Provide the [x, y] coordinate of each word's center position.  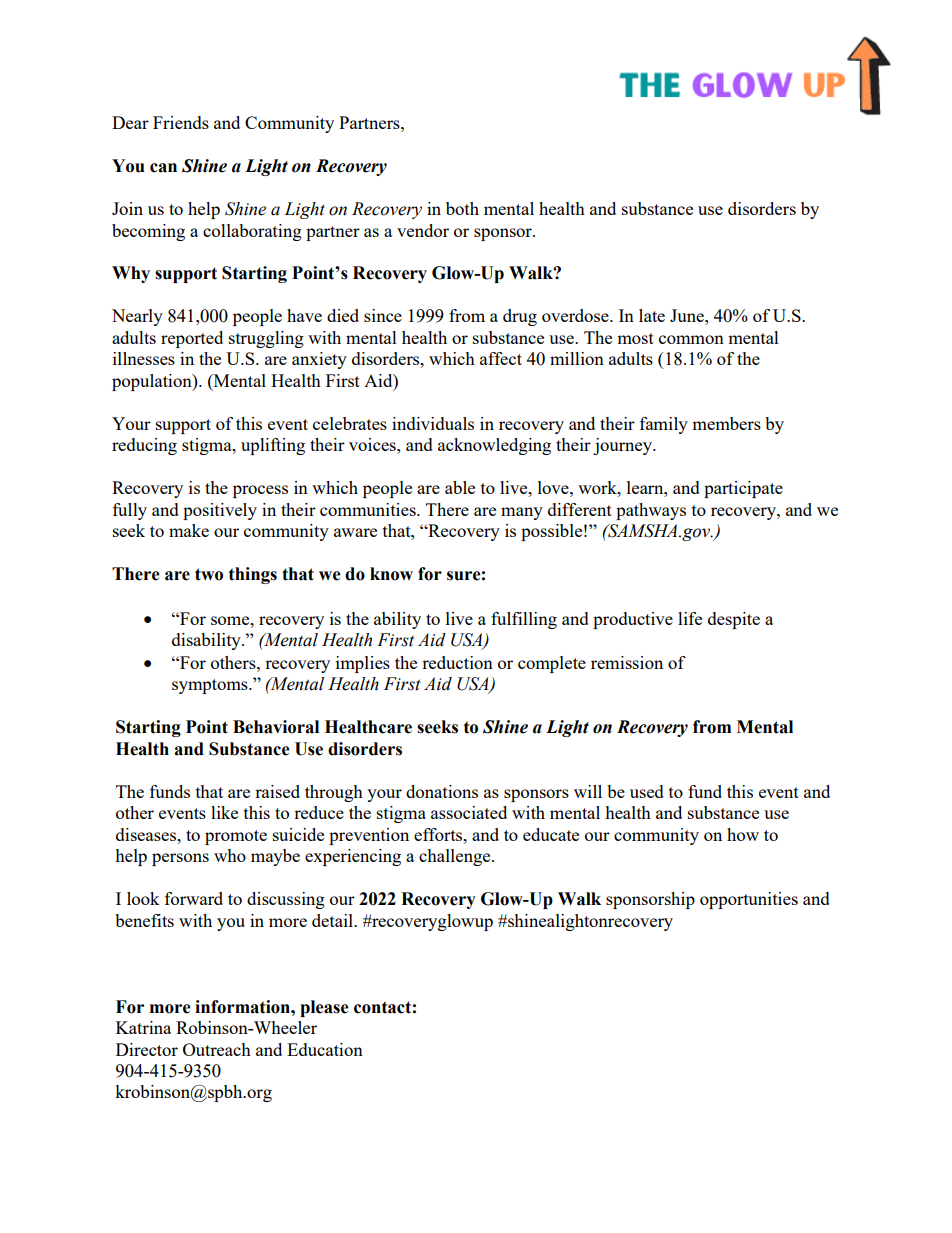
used [647, 791]
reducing [144, 446]
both [462, 208]
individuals [433, 423]
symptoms [211, 686]
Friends [181, 122]
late [652, 315]
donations [442, 791]
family [664, 425]
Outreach [217, 1049]
